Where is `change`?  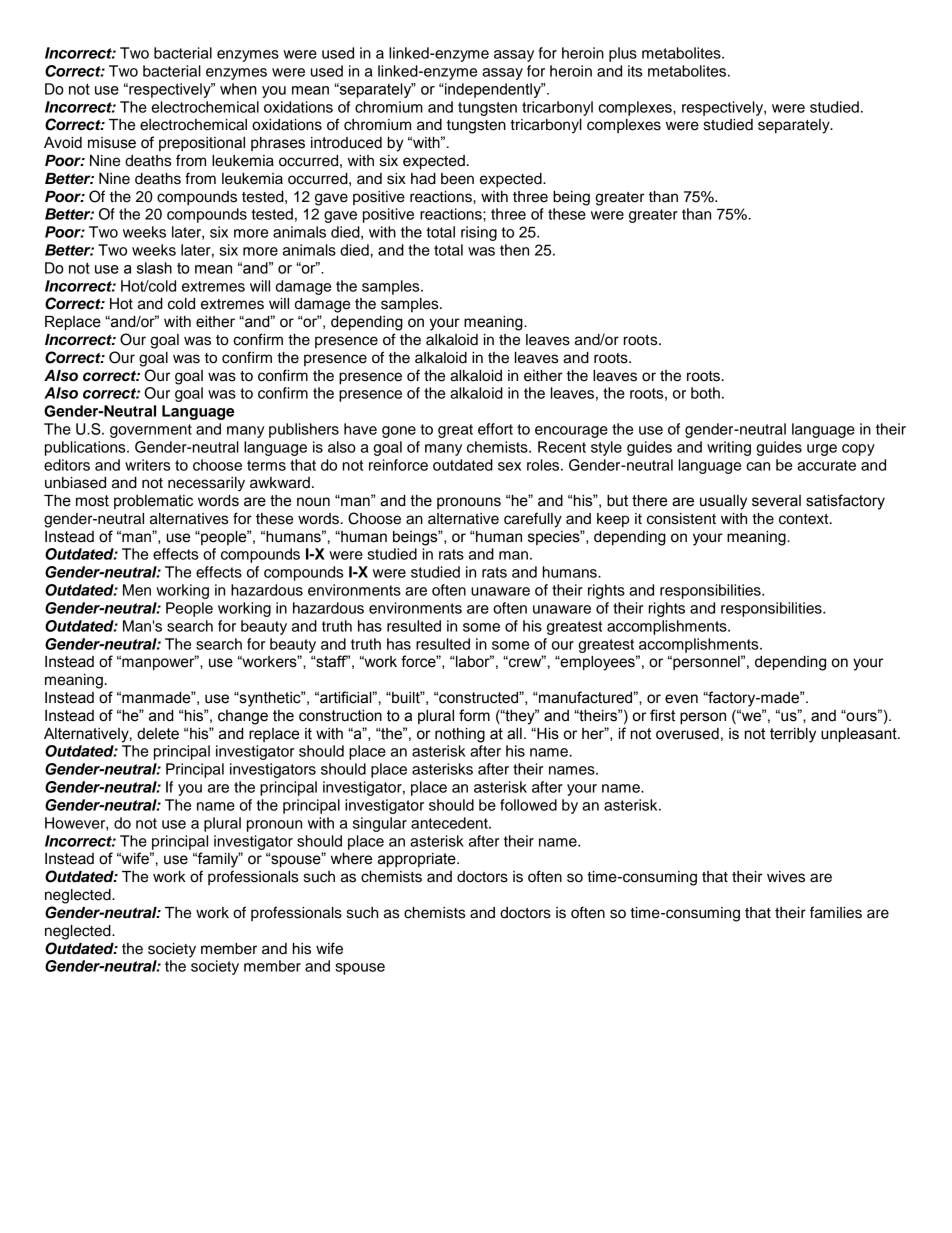
change is located at coordinates (243, 717).
